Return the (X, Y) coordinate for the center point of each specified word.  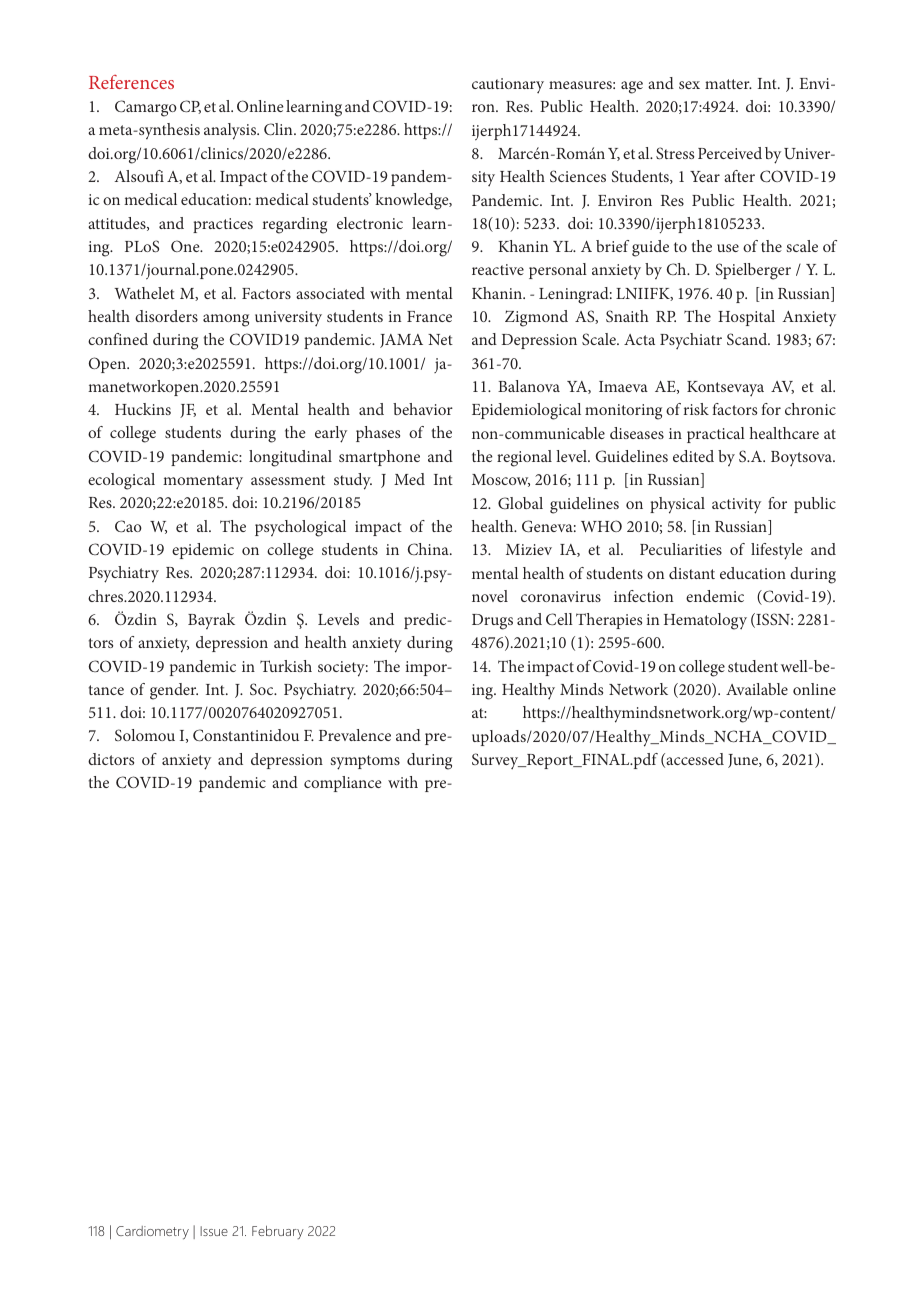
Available (757, 689)
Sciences (578, 176)
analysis (231, 131)
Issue (214, 1231)
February (278, 1232)
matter (728, 84)
